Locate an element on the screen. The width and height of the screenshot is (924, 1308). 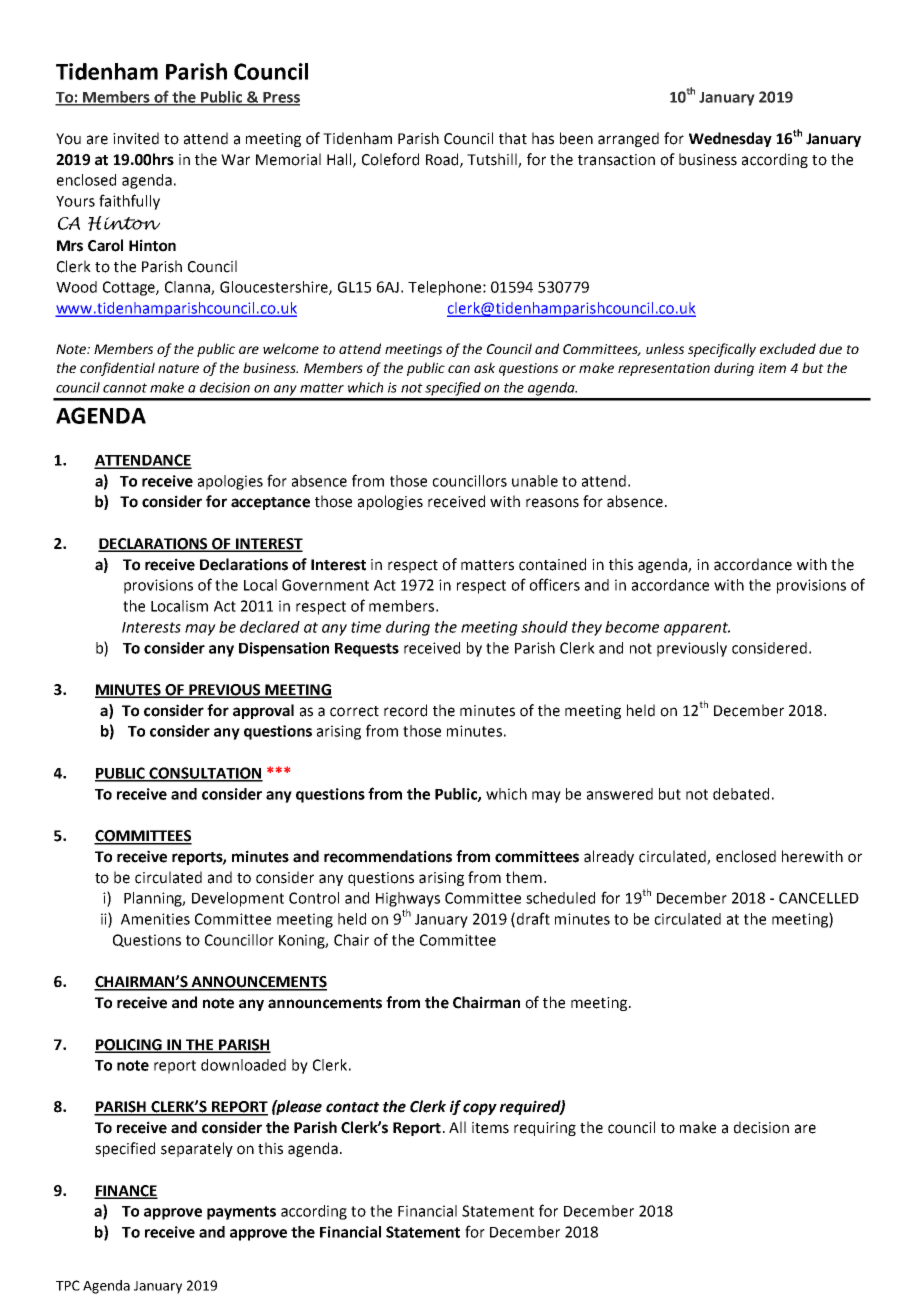
Road is located at coordinates (443, 160).
